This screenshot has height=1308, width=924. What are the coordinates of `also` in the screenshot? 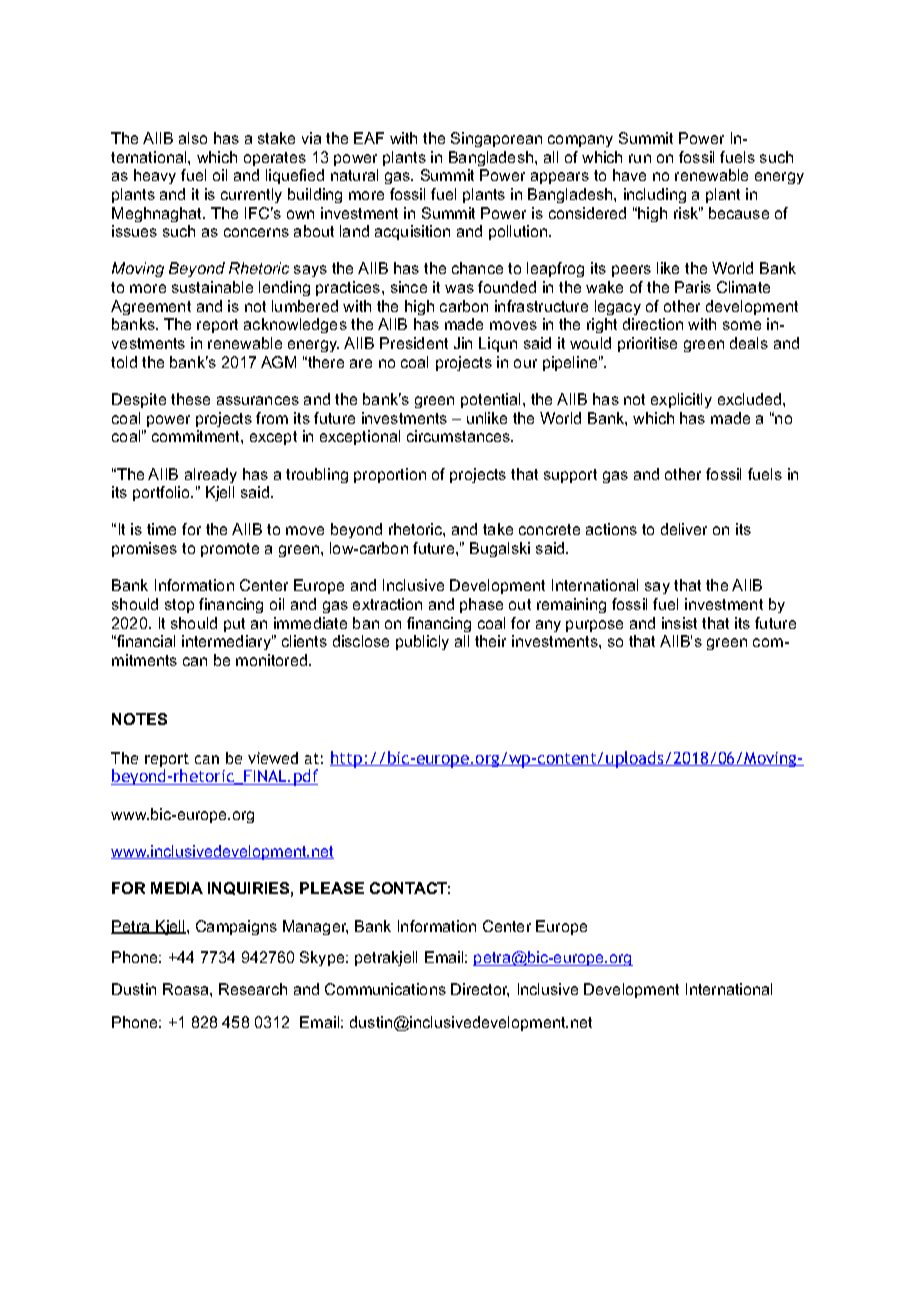 It's located at (193, 138).
